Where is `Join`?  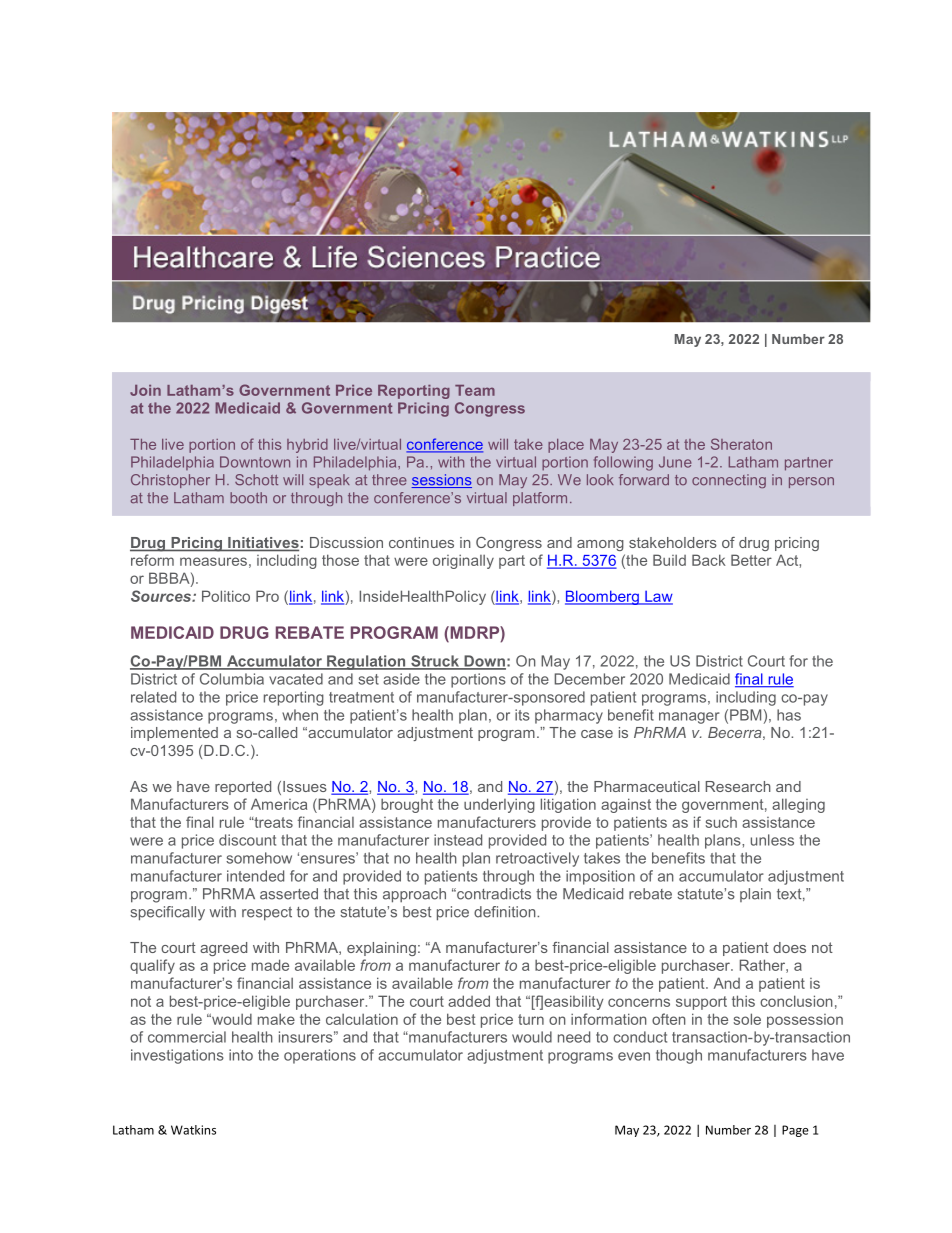 Join is located at coordinates (145, 390).
